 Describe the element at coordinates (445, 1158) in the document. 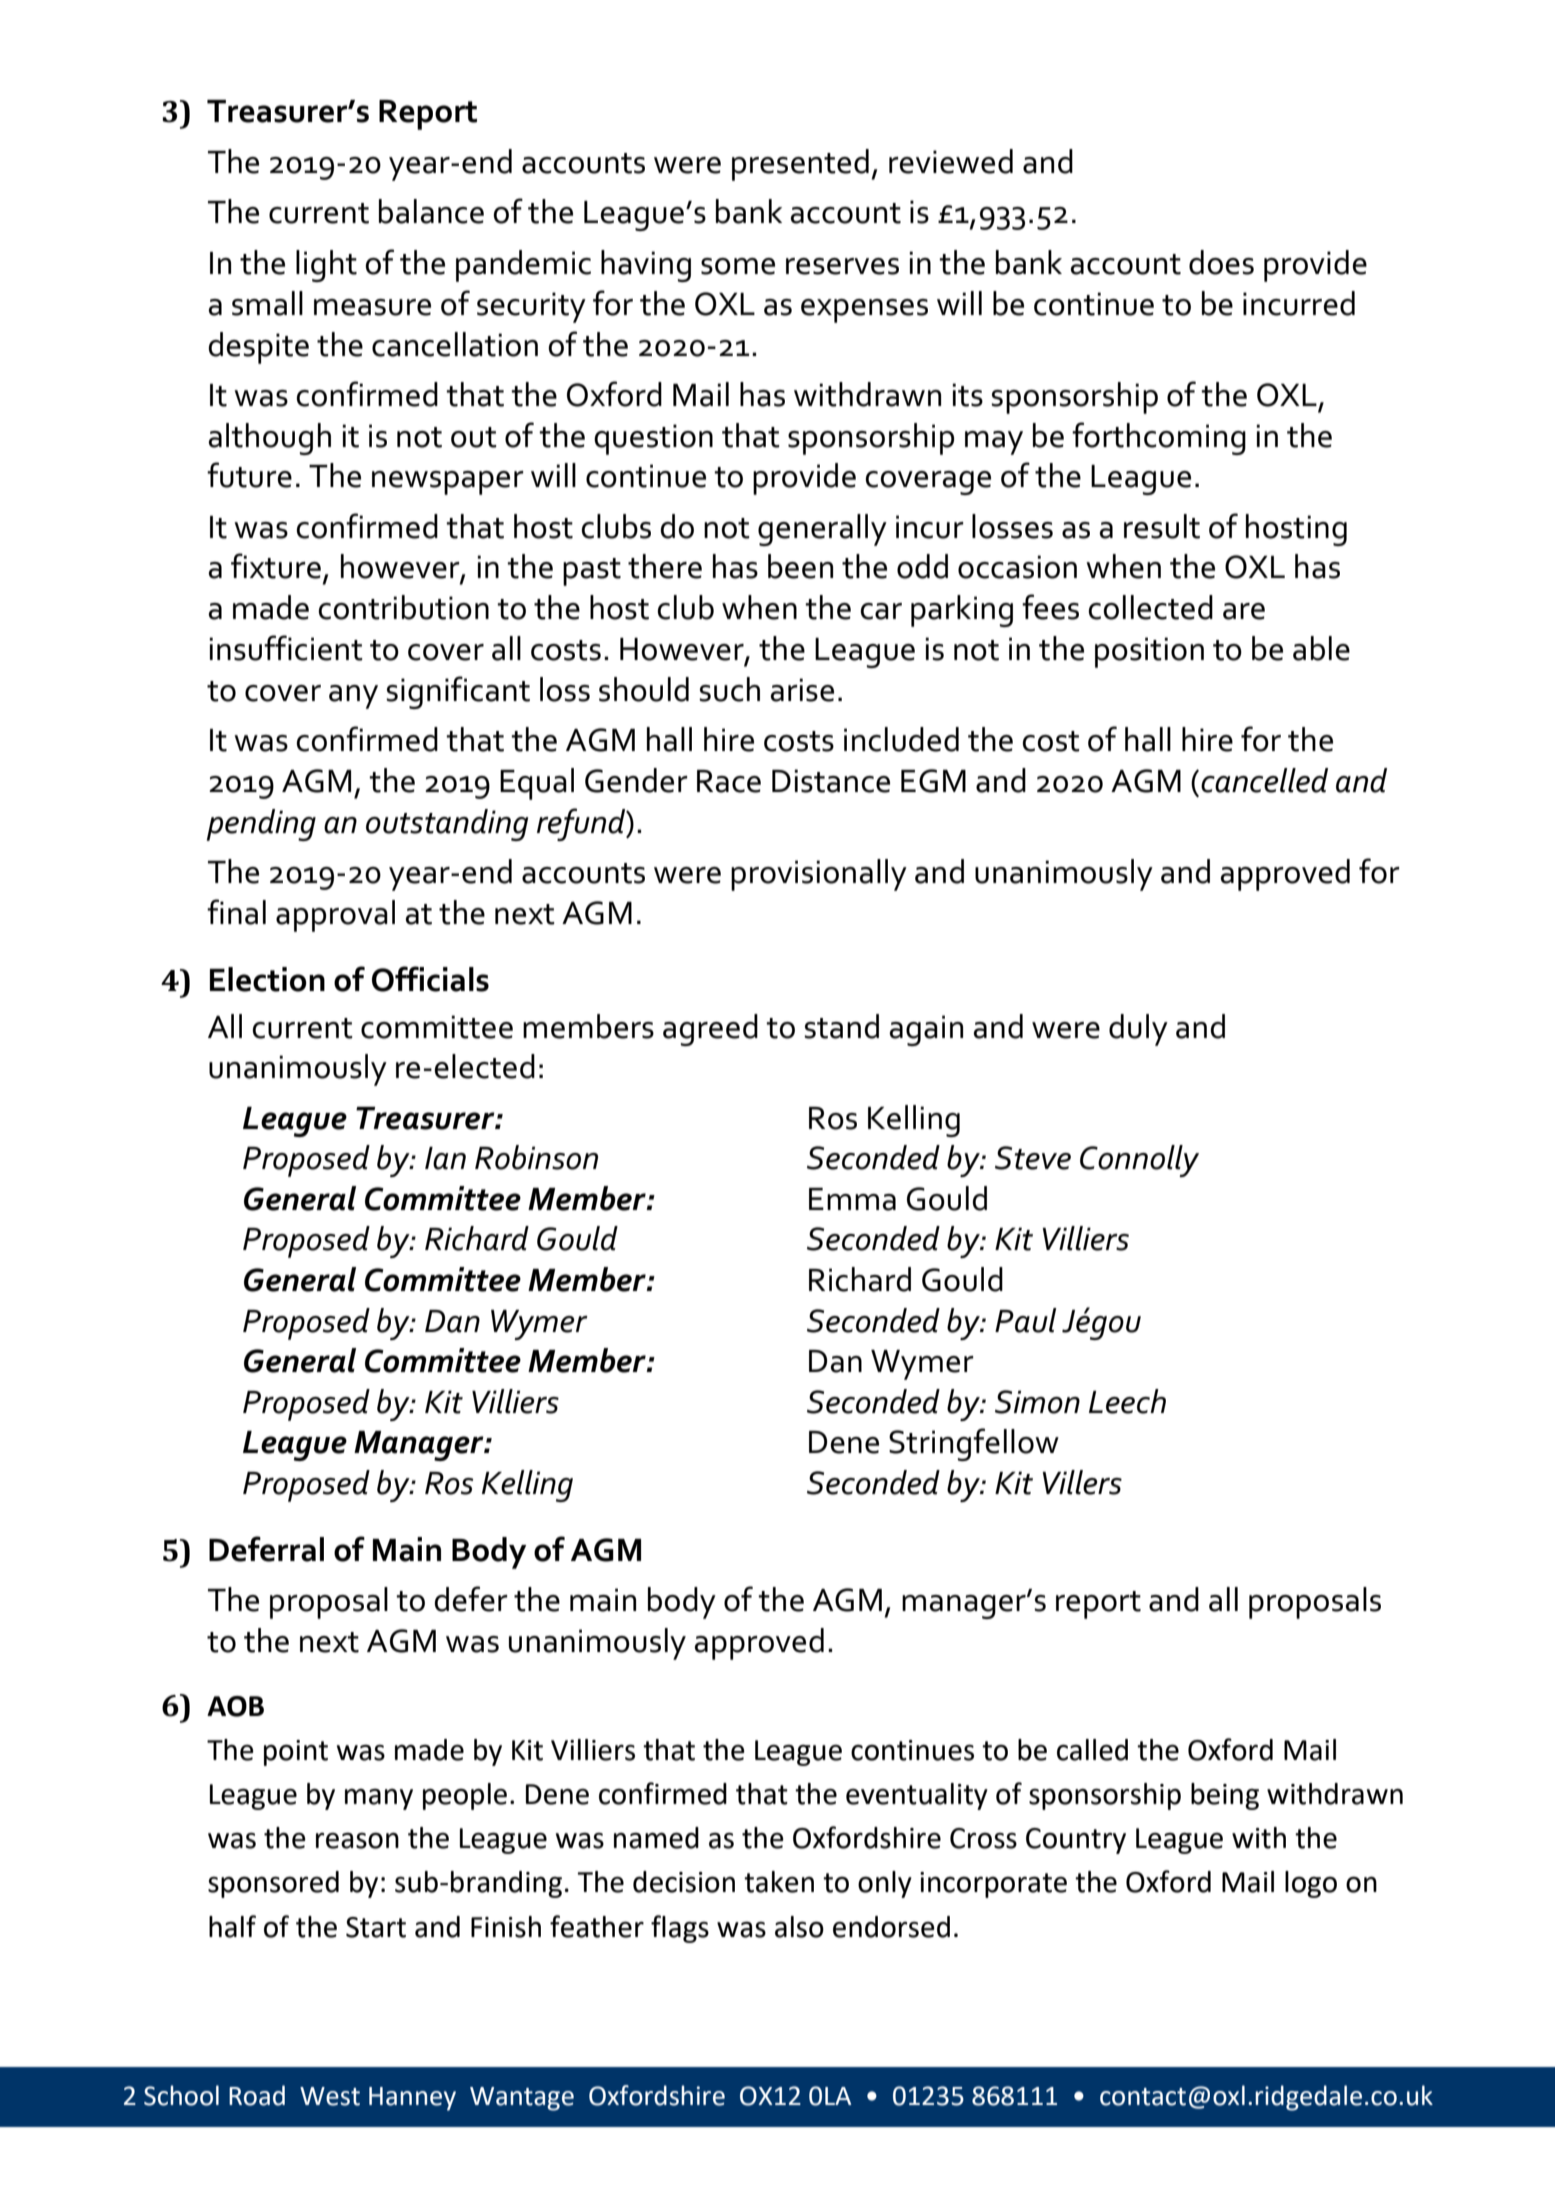

I see `Ian` at that location.
